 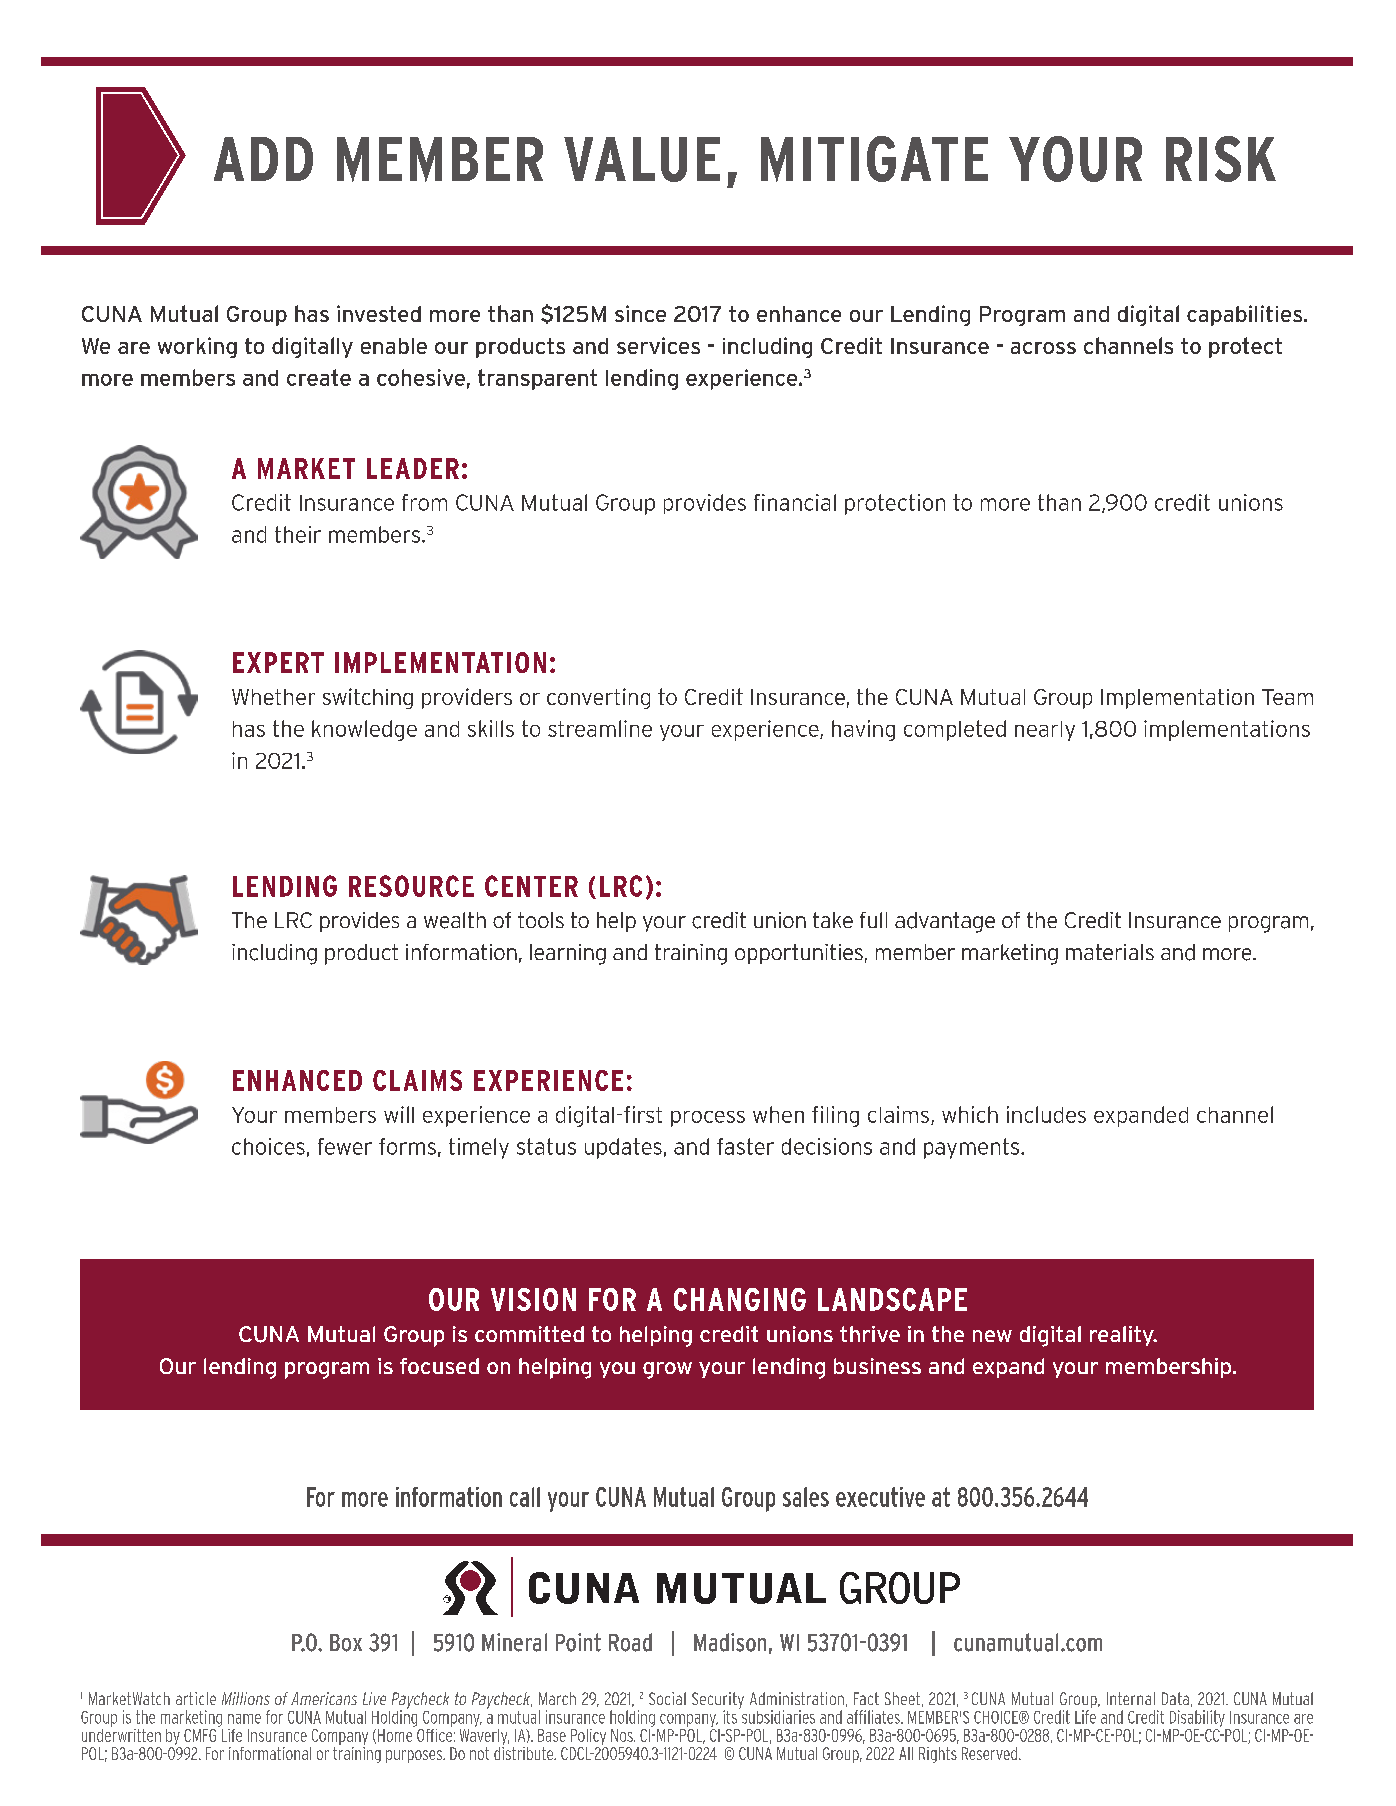 What do you see at coordinates (345, 1146) in the page?
I see `fewer` at bounding box center [345, 1146].
